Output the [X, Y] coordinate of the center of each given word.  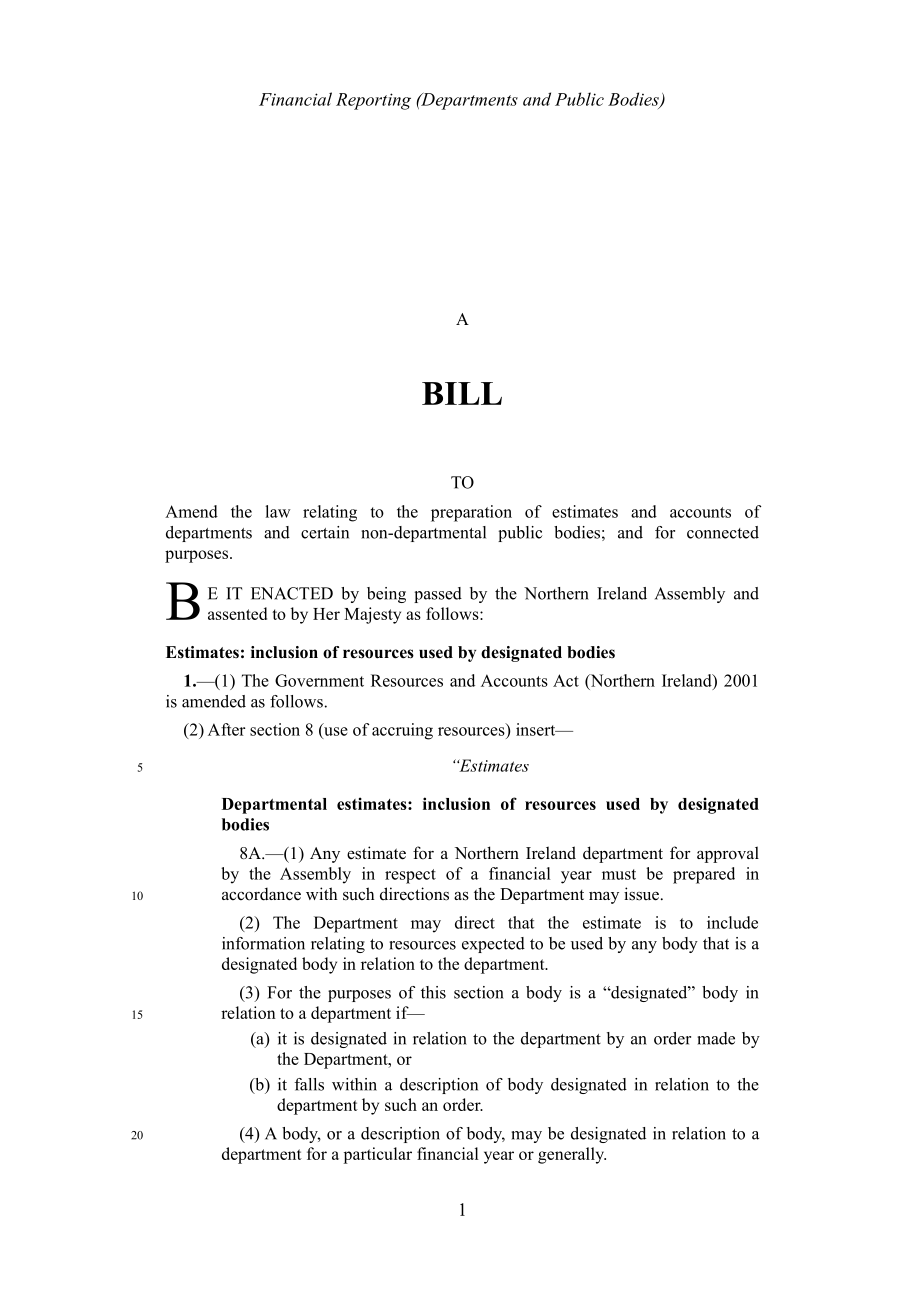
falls [309, 1084]
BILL [462, 393]
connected [723, 532]
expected [493, 945]
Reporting [373, 101]
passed [438, 595]
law [278, 511]
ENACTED [292, 593]
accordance [261, 894]
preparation [471, 513]
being [386, 595]
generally [572, 1155]
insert [537, 729]
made [716, 1038]
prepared [704, 875]
